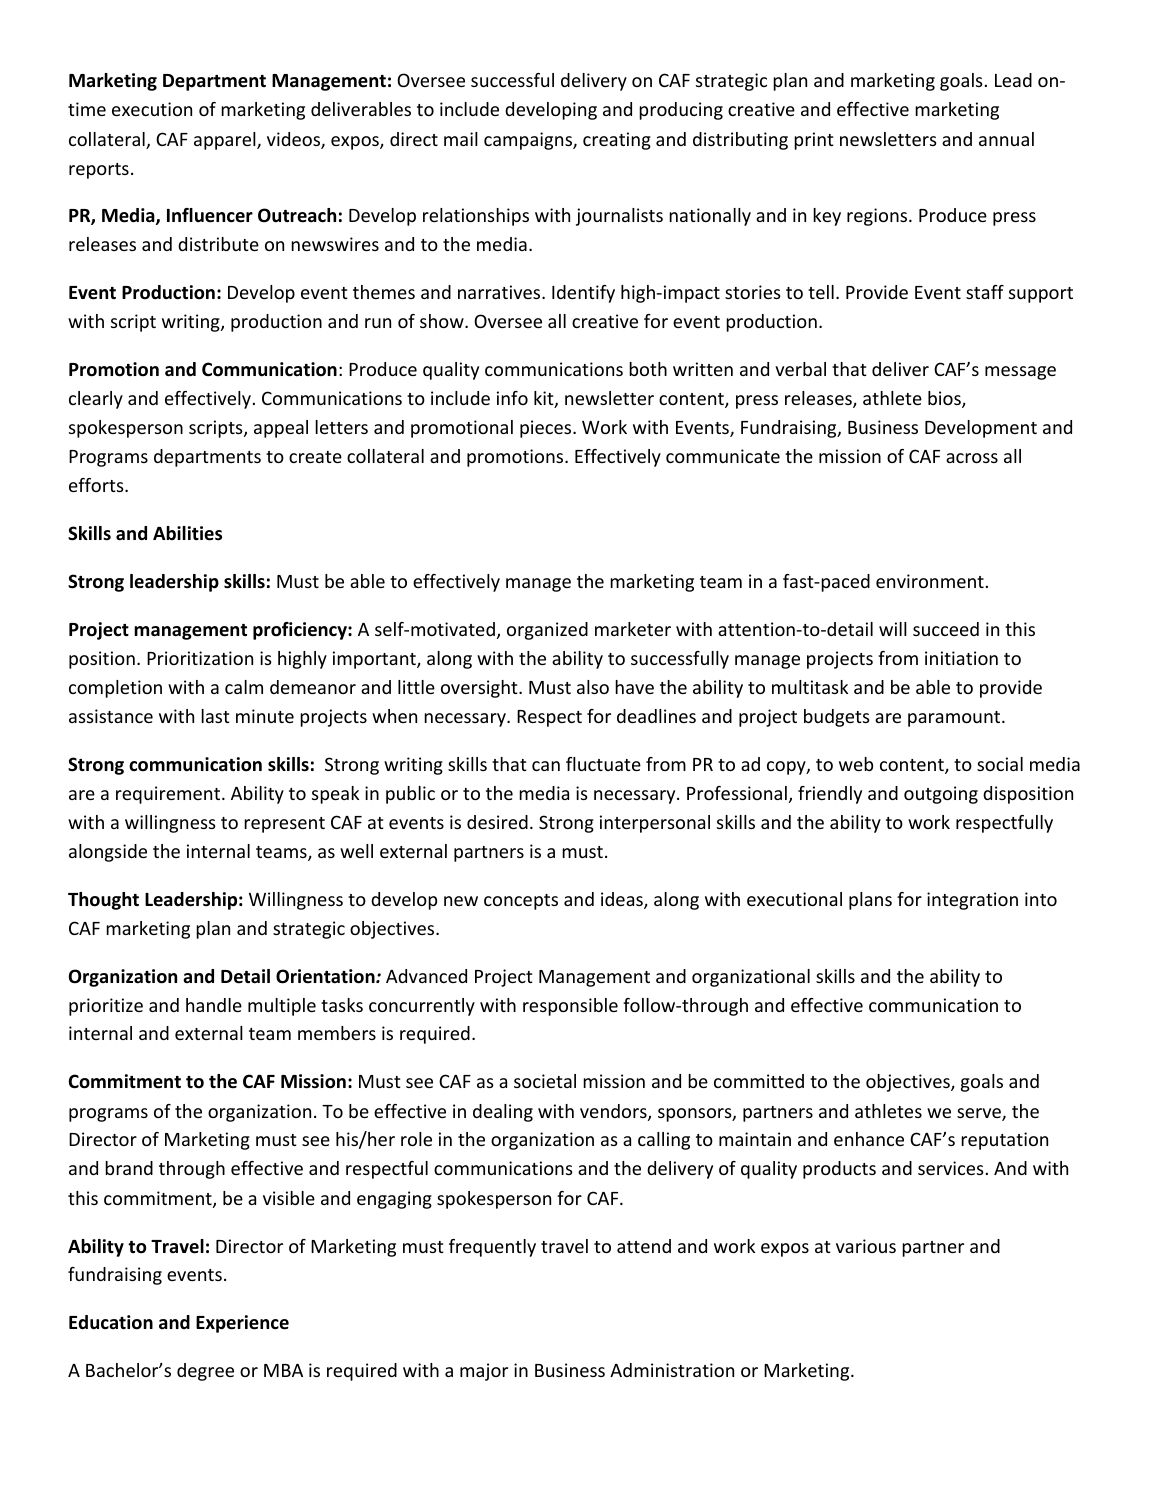  I want to click on Abilities, so click(187, 533).
